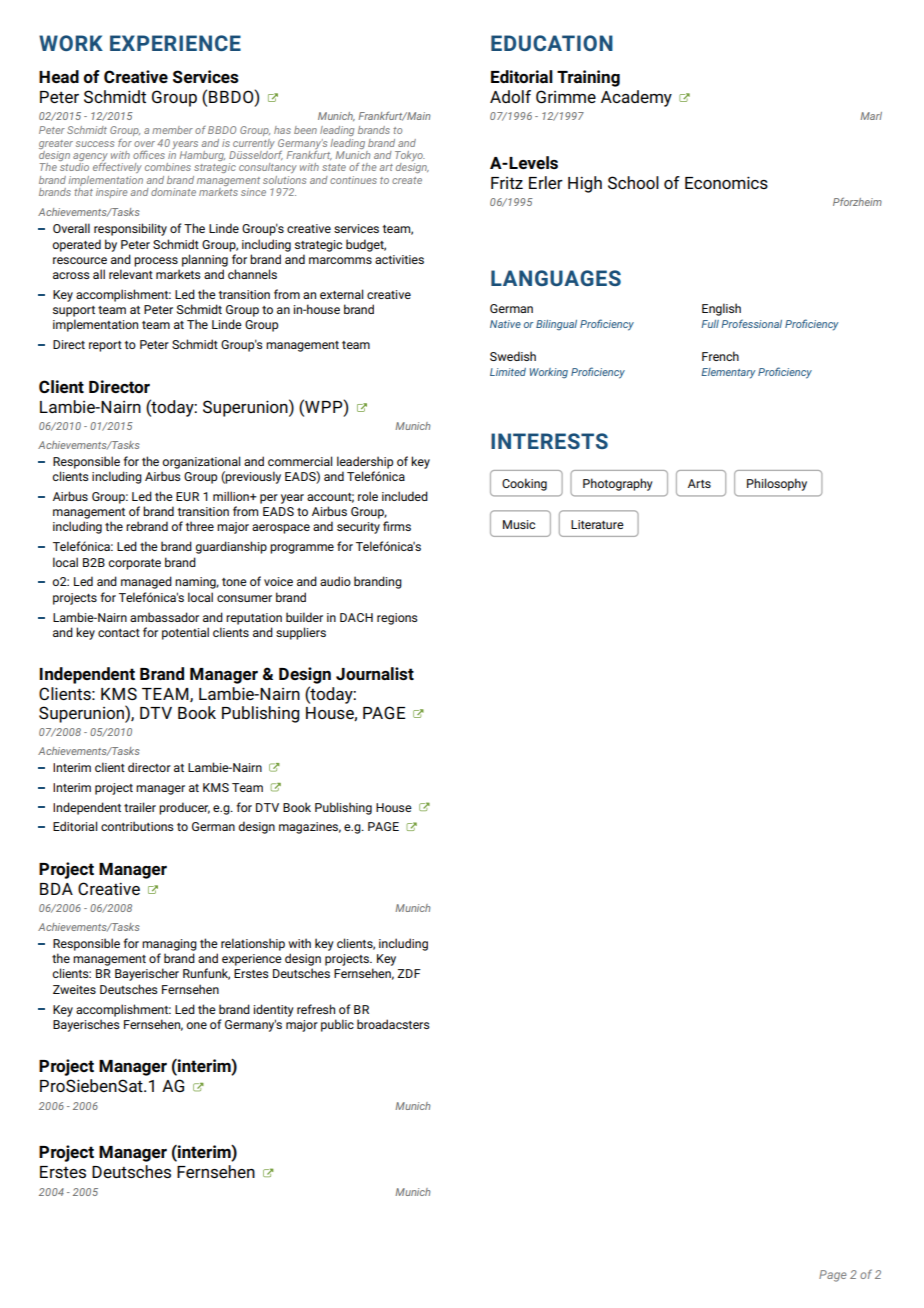 The width and height of the page is (924, 1308). What do you see at coordinates (185, 633) in the page?
I see `potential` at bounding box center [185, 633].
